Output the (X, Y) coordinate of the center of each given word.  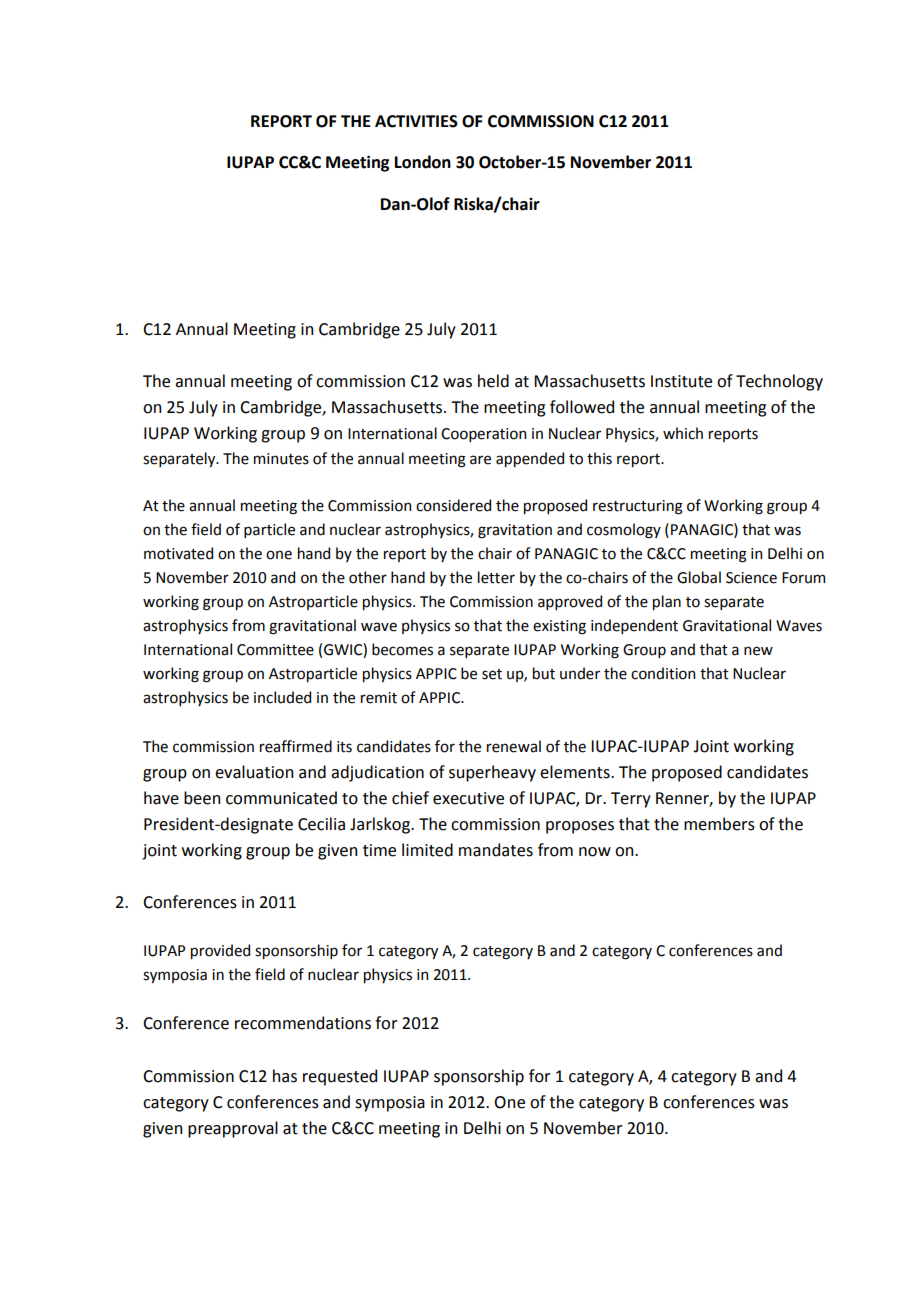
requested (340, 1077)
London (423, 162)
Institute (681, 381)
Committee (275, 650)
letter (496, 577)
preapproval (233, 1129)
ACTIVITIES (416, 121)
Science (751, 578)
